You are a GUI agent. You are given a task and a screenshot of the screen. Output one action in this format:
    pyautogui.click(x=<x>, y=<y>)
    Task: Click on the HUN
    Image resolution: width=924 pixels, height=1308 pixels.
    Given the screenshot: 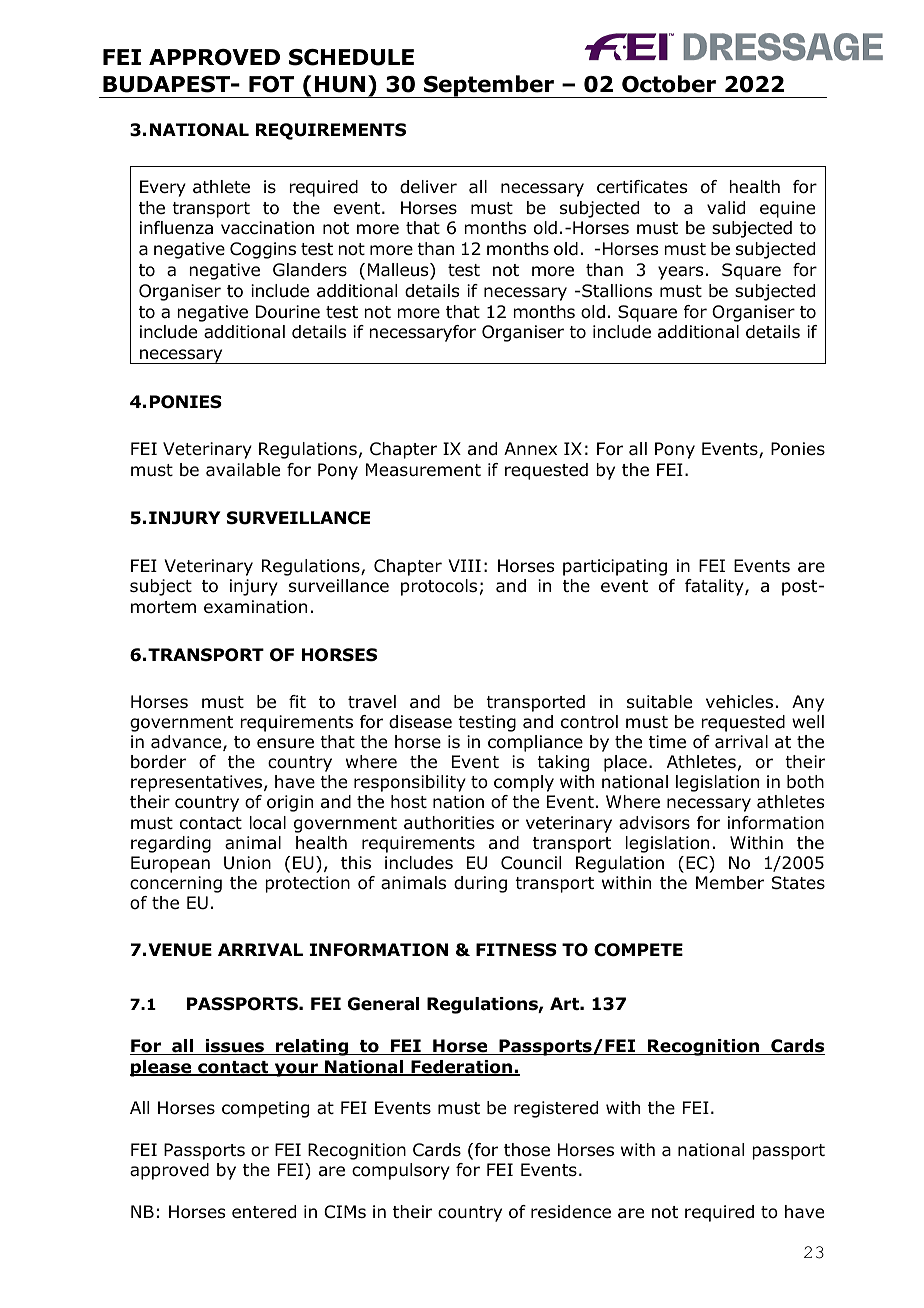 What is the action you would take?
    pyautogui.click(x=340, y=84)
